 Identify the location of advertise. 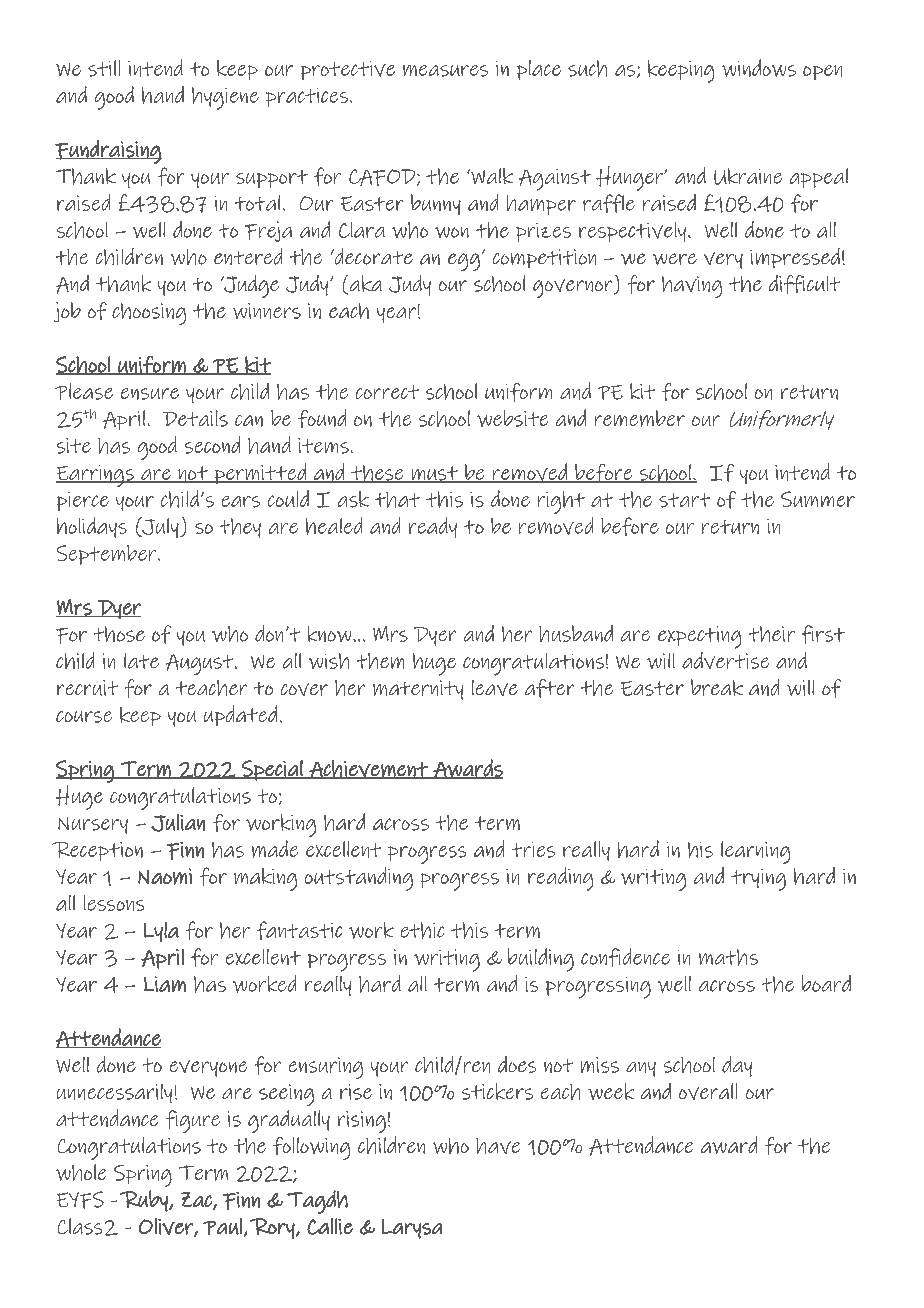
(725, 661).
